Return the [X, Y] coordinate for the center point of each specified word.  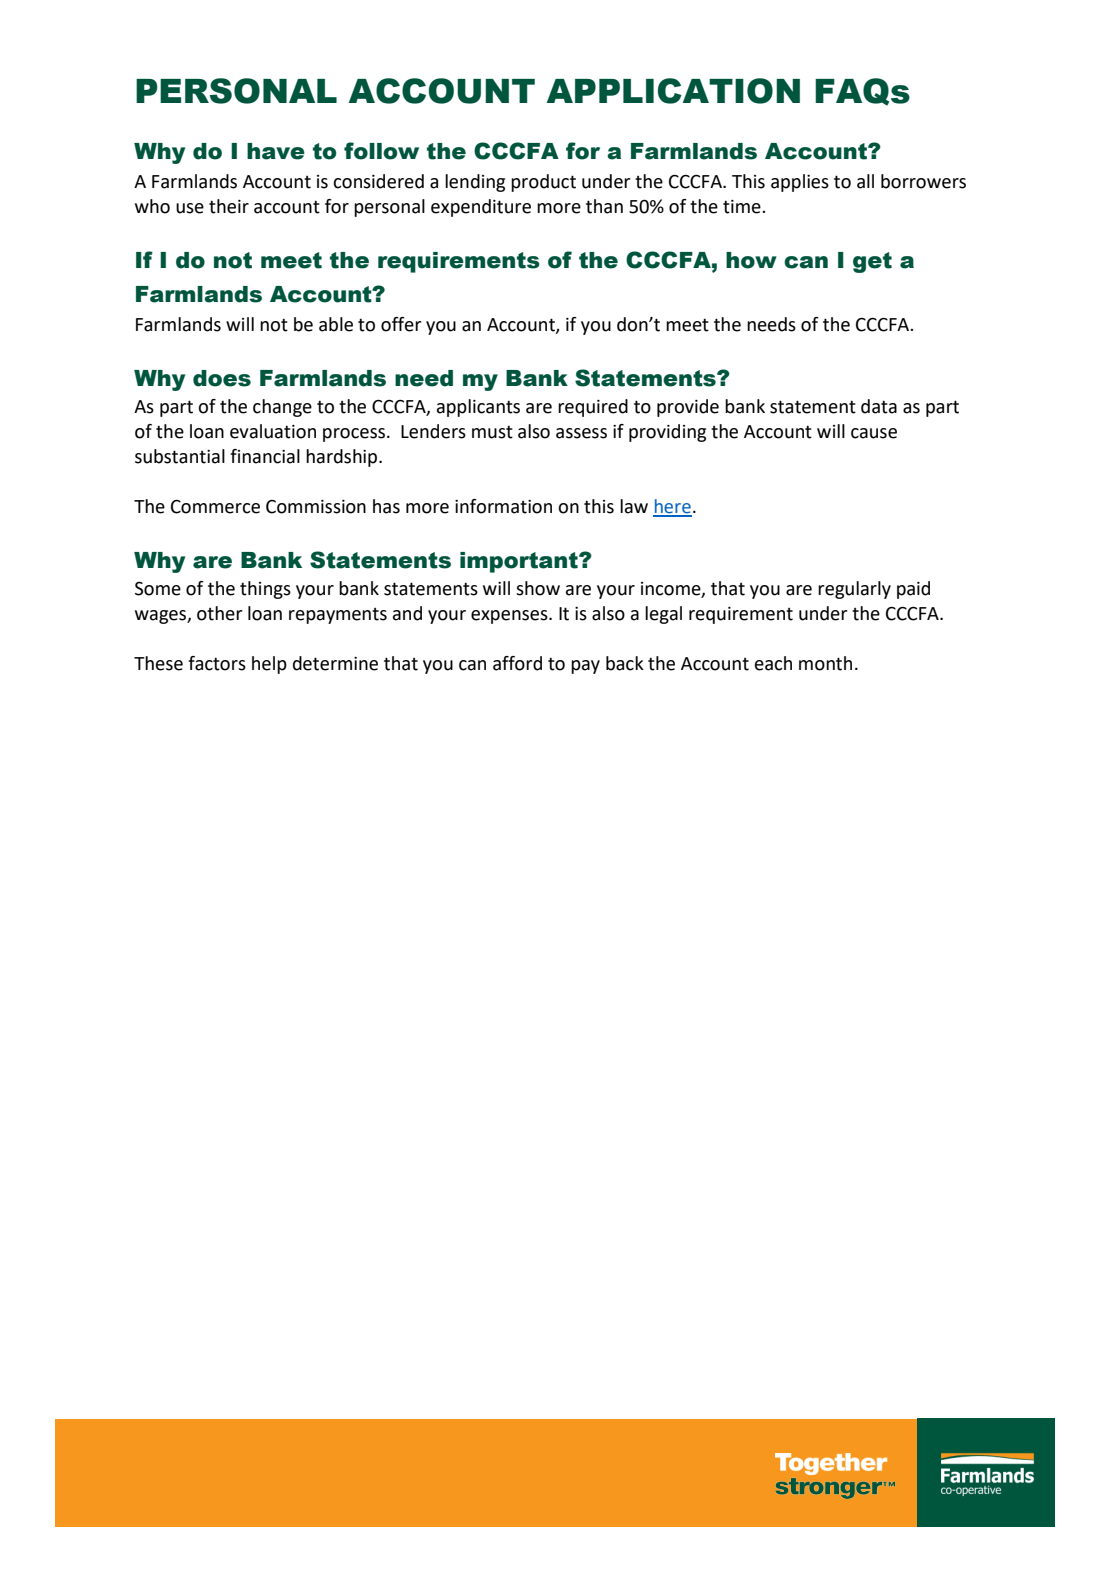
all [865, 181]
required [593, 408]
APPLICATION [673, 91]
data [879, 406]
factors [217, 663]
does [222, 378]
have [276, 151]
